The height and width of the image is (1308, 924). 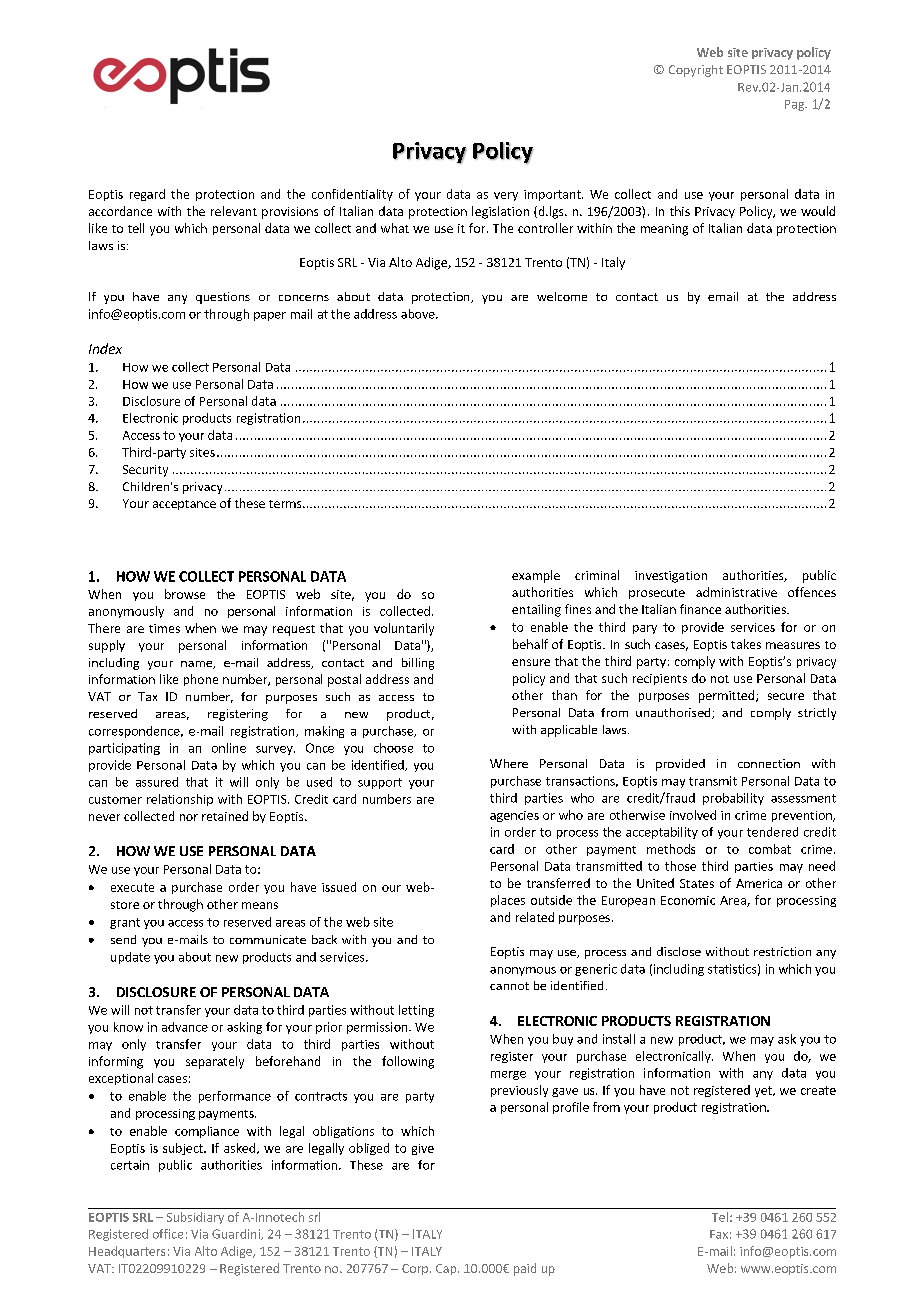 What do you see at coordinates (147, 195) in the image?
I see `regard` at bounding box center [147, 195].
